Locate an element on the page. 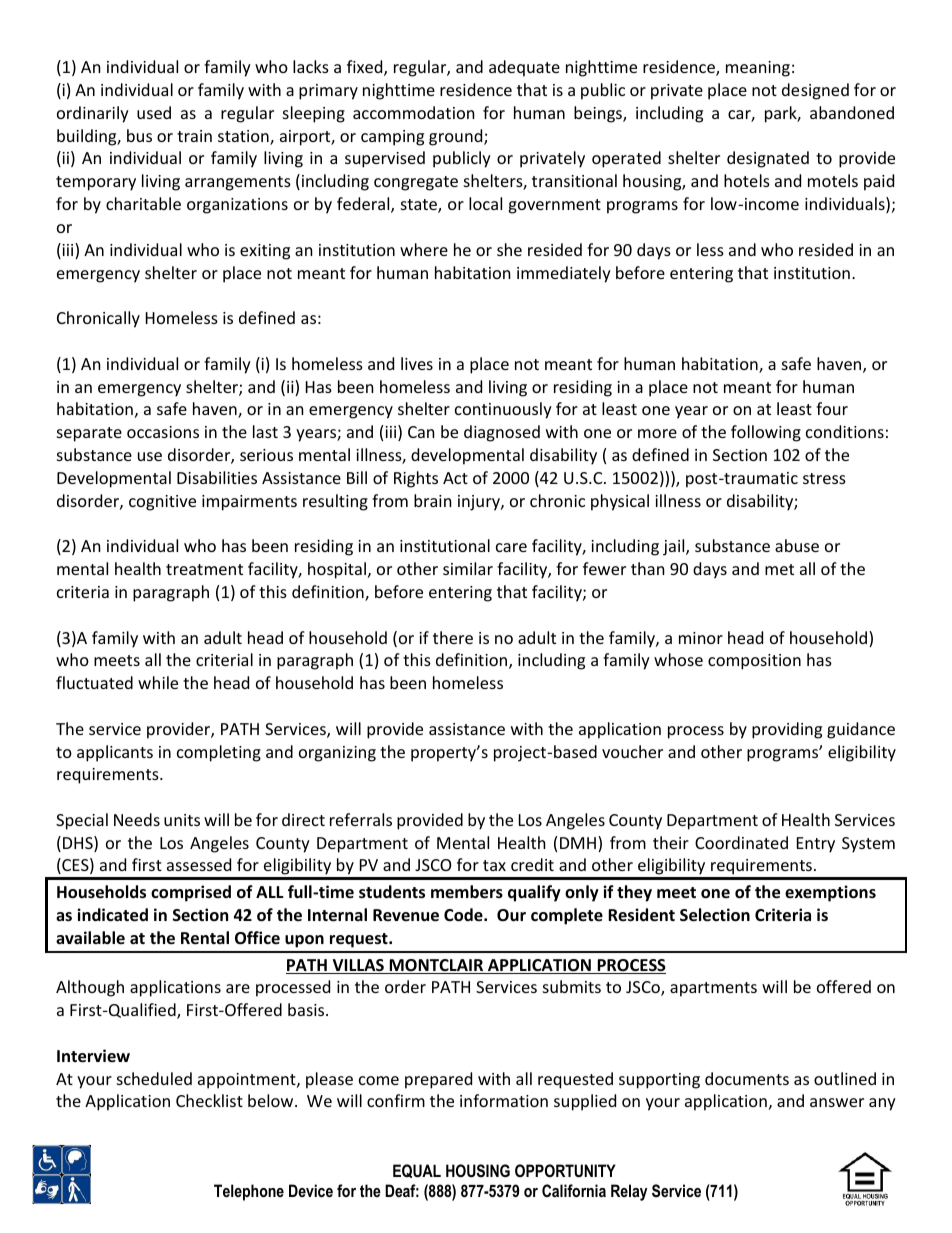  Telephone is located at coordinates (249, 1192).
